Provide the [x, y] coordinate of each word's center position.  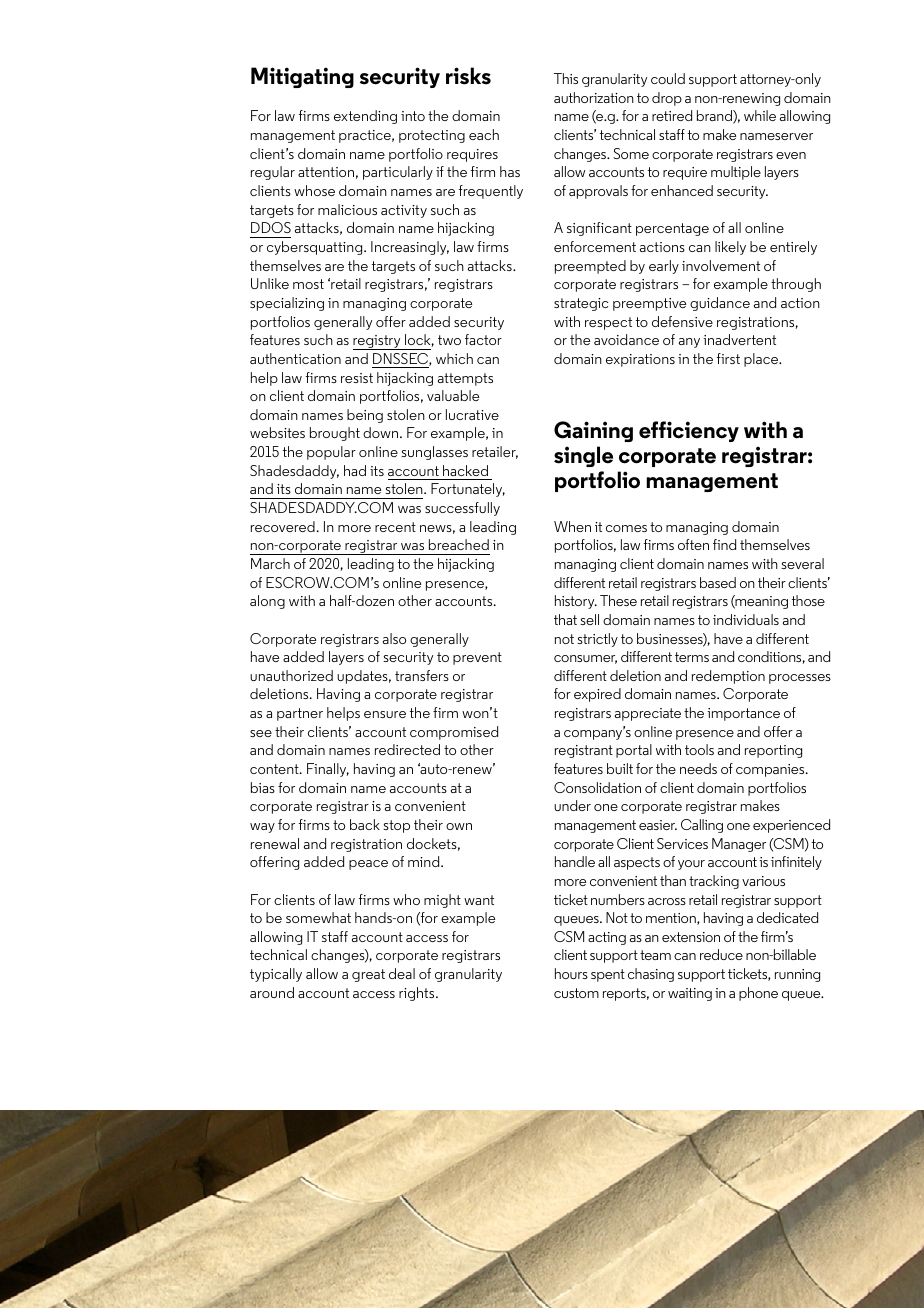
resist [357, 378]
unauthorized [291, 675]
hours [571, 973]
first [728, 358]
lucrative [472, 414]
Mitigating [302, 77]
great [368, 975]
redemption [728, 677]
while [760, 115]
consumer [585, 659]
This [566, 78]
